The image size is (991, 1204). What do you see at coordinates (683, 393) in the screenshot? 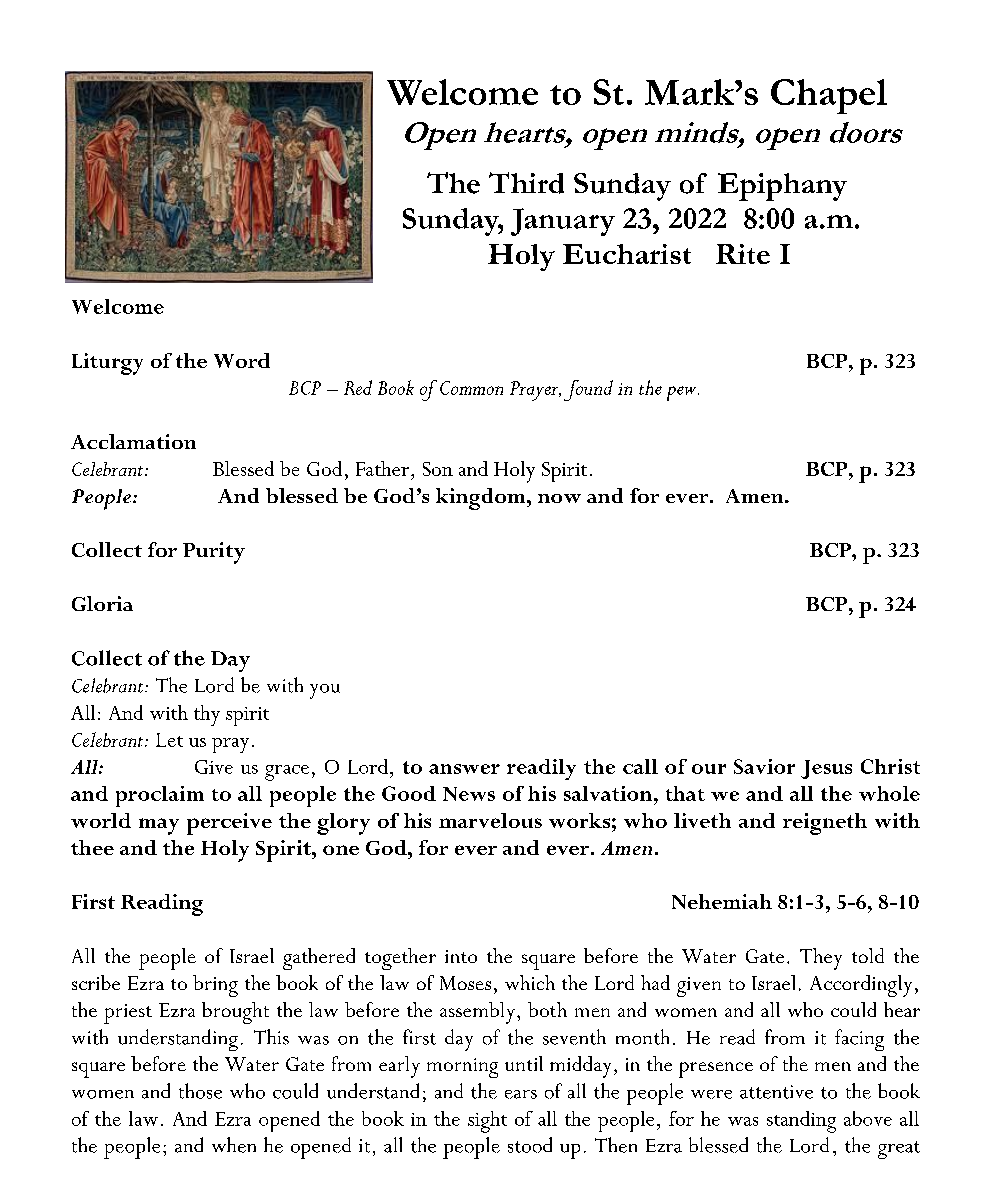
I see `pew` at bounding box center [683, 393].
